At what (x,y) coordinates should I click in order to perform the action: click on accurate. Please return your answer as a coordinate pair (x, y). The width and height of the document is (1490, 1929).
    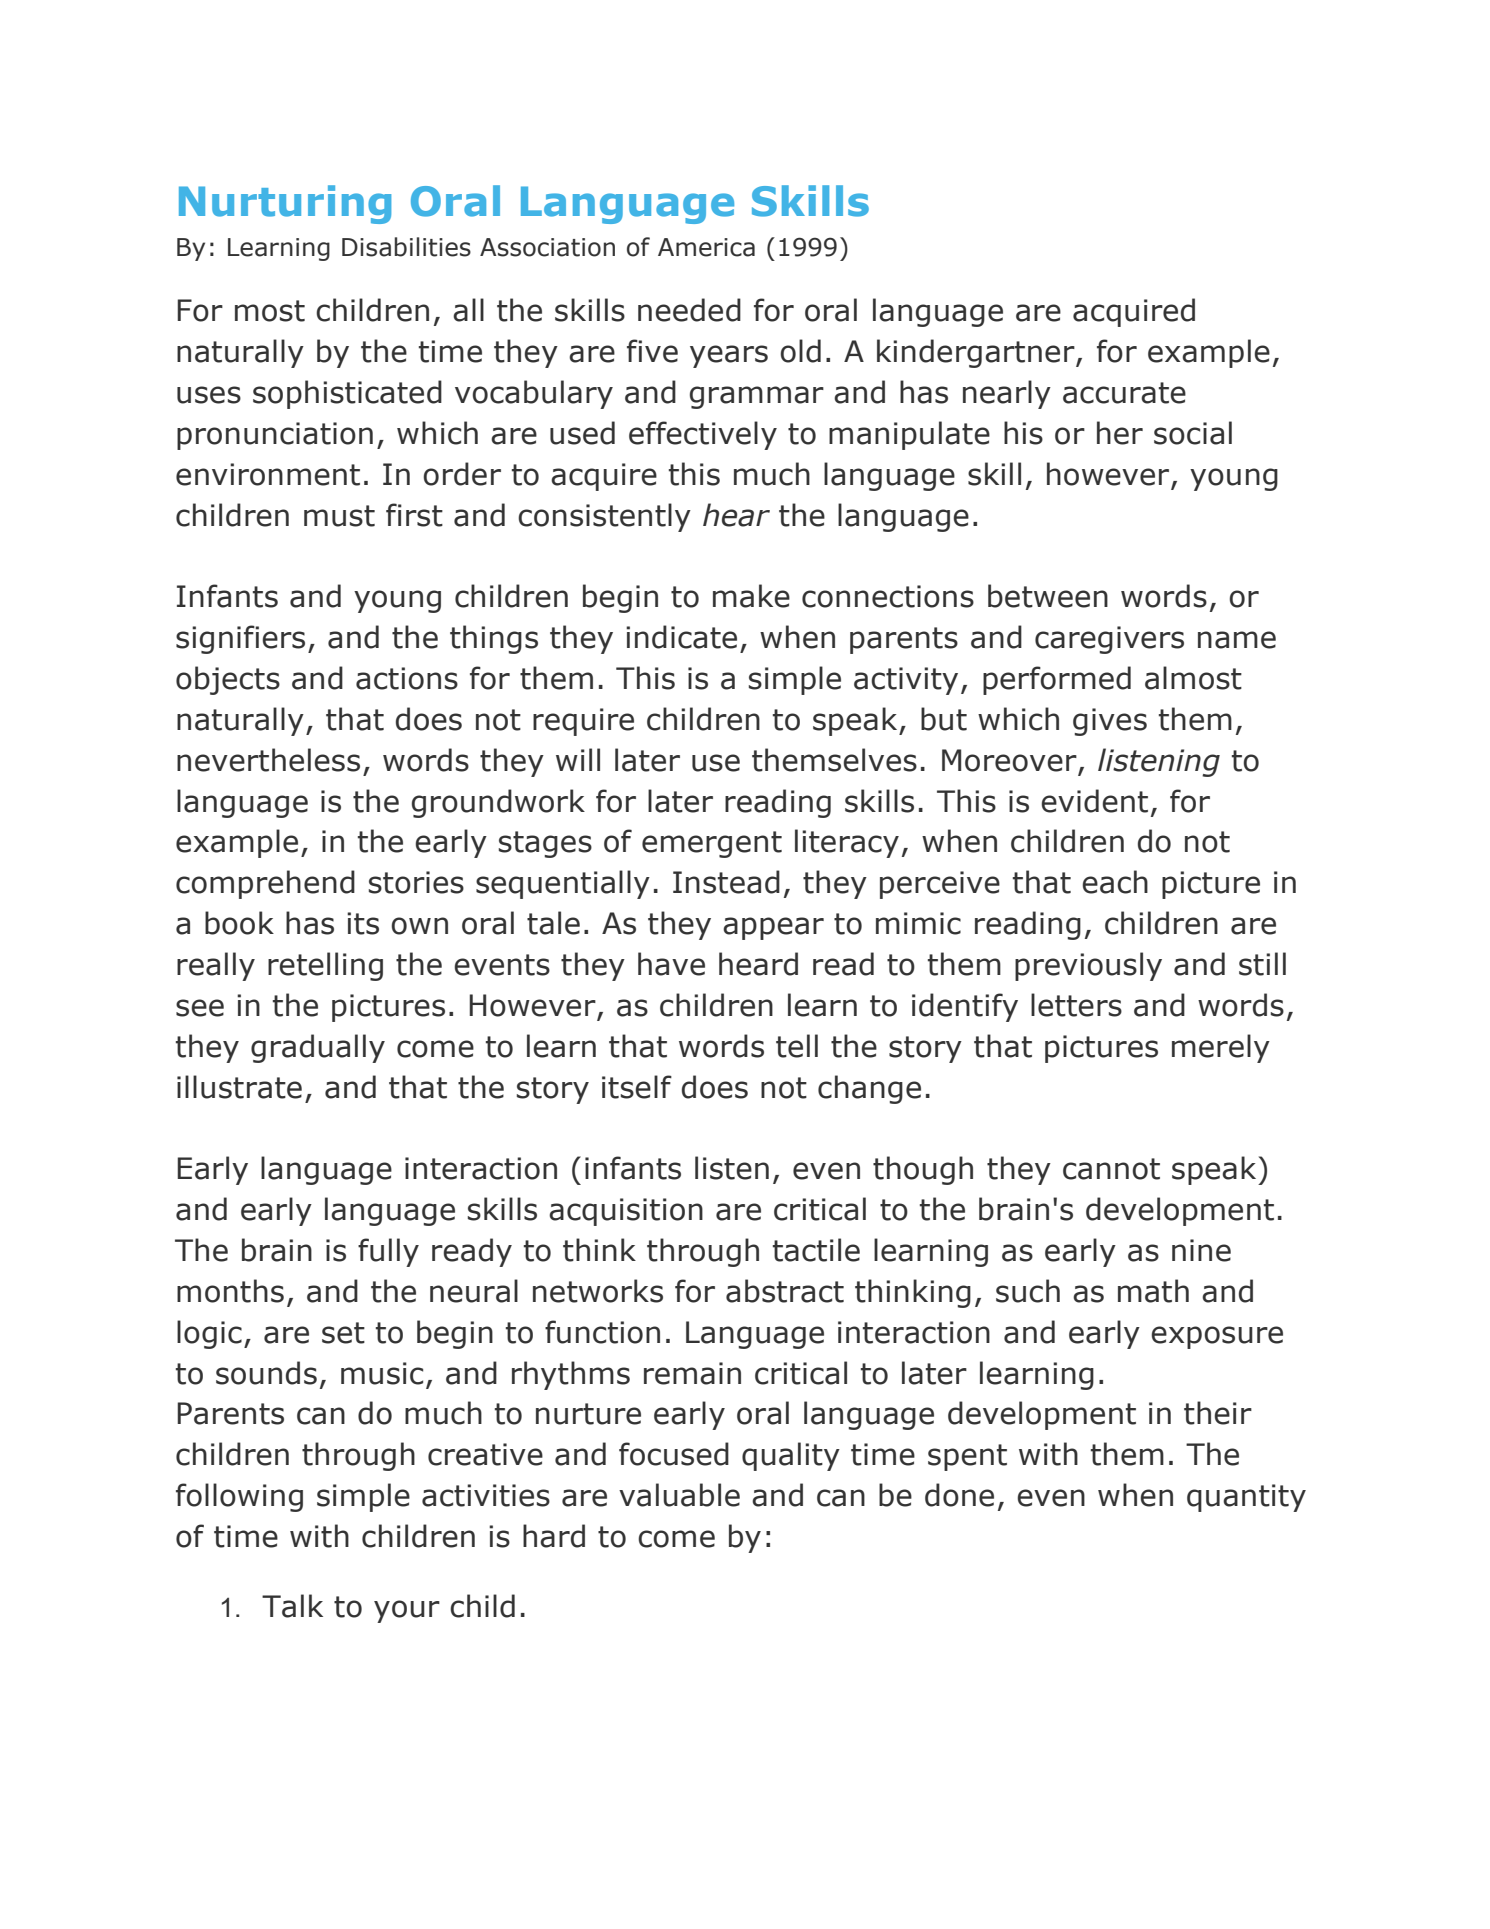
    Looking at the image, I should click on (1124, 393).
